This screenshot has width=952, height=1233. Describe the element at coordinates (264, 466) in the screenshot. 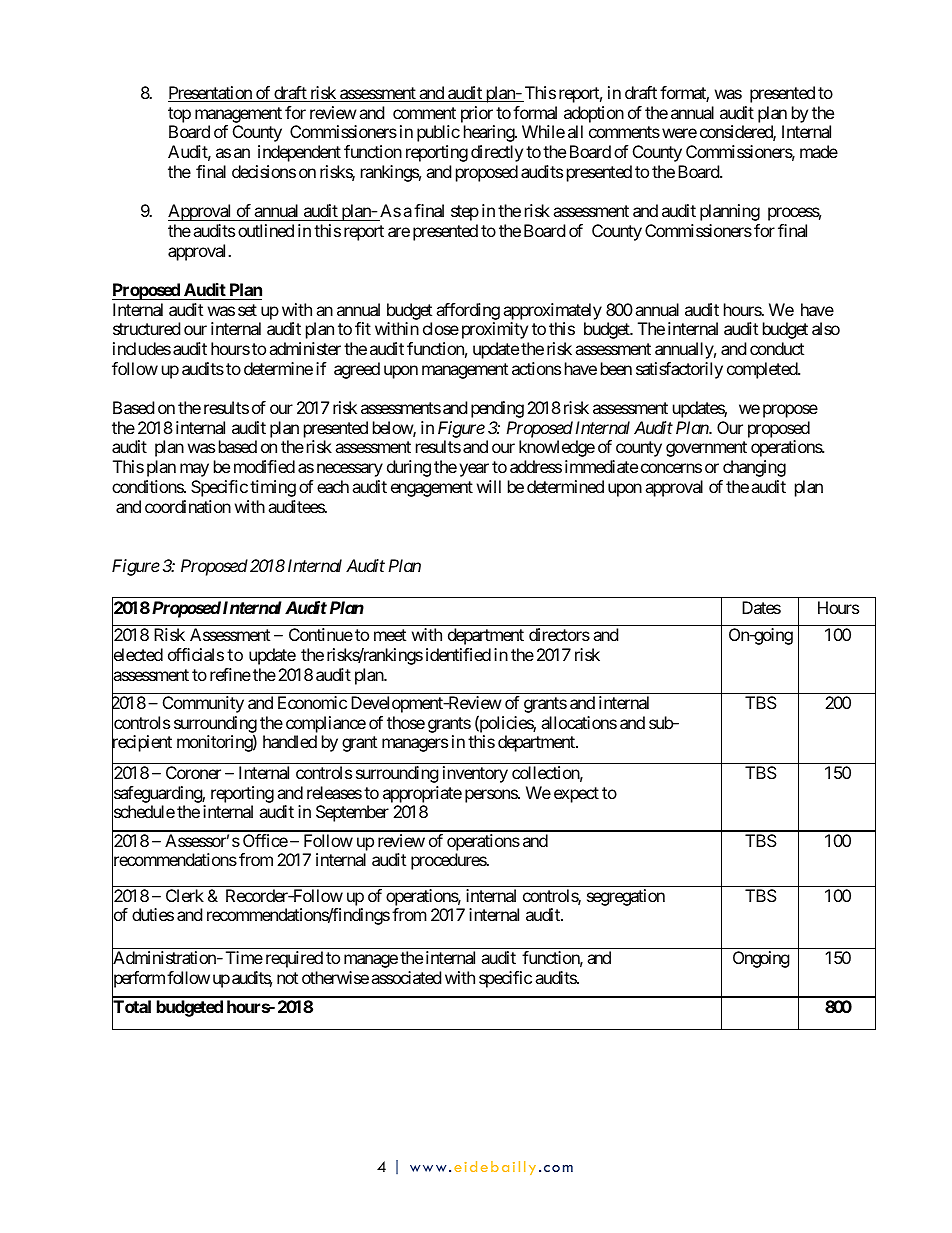

I see `modified` at that location.
